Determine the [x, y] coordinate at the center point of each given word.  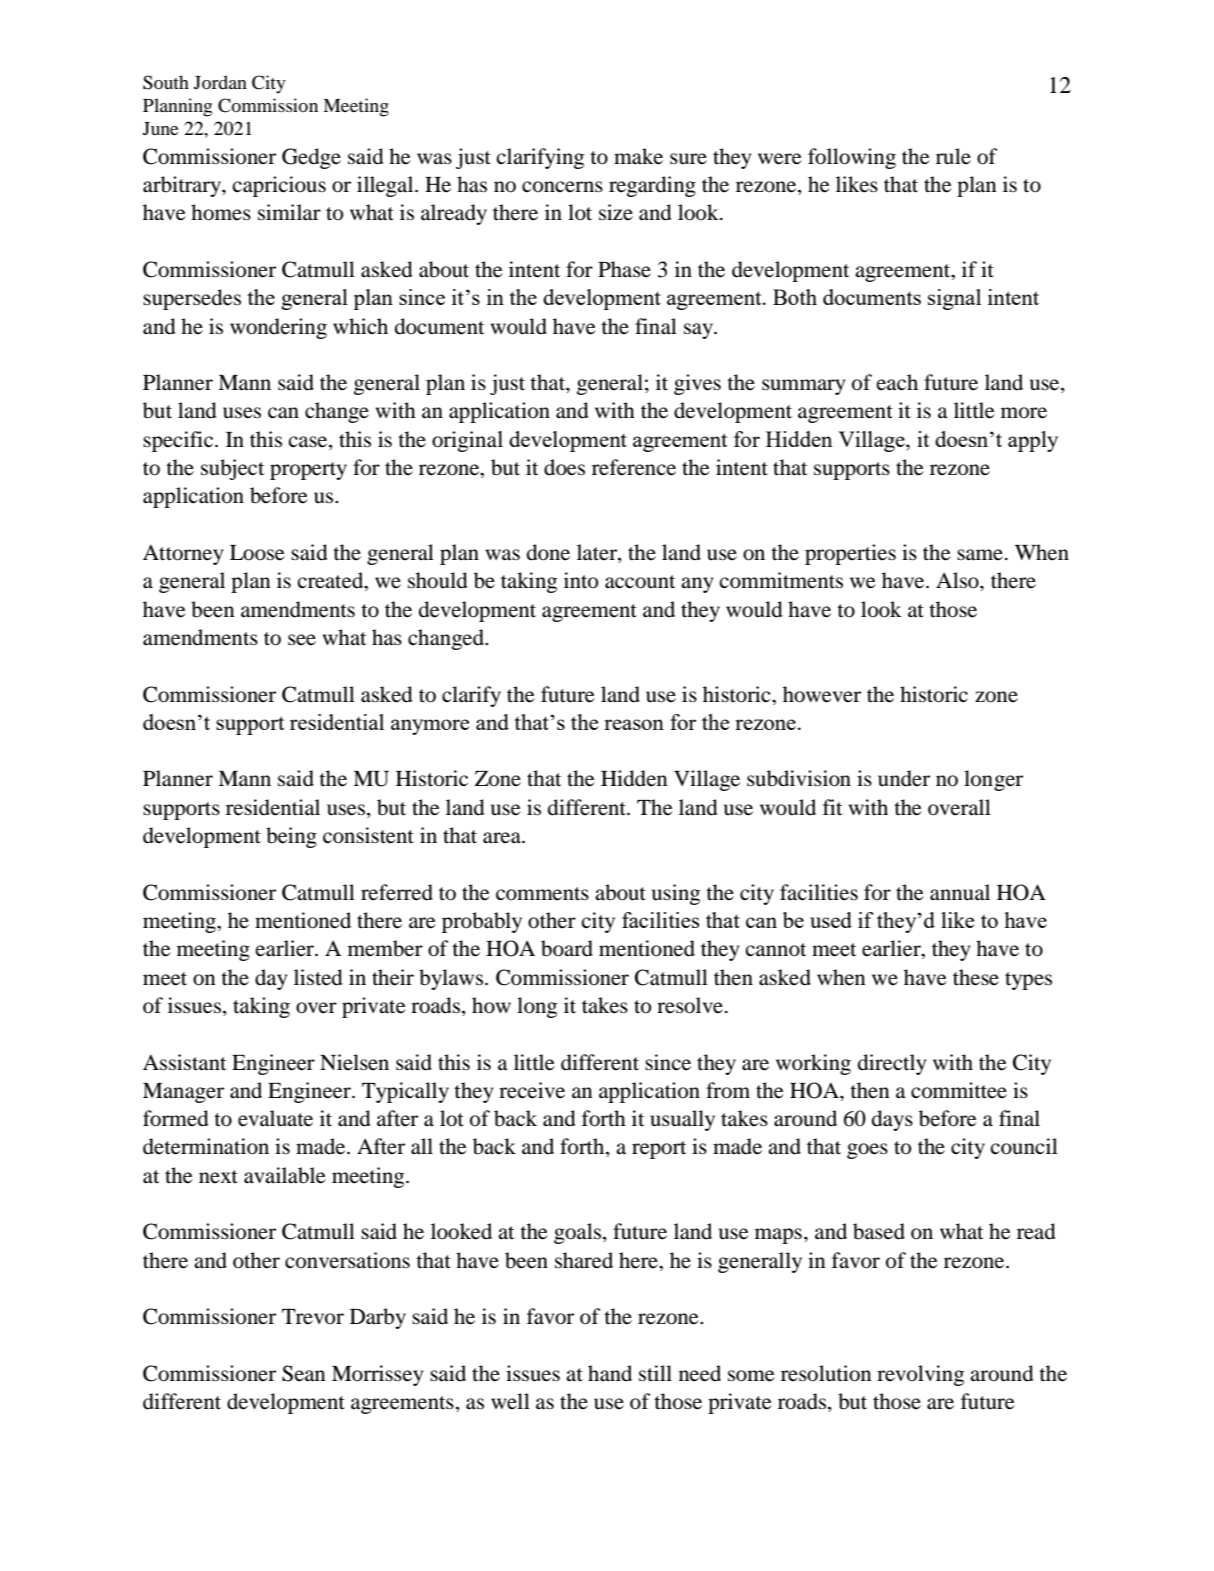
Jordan [220, 82]
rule [953, 156]
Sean [304, 1373]
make [638, 156]
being [291, 837]
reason [634, 724]
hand [610, 1373]
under [904, 778]
